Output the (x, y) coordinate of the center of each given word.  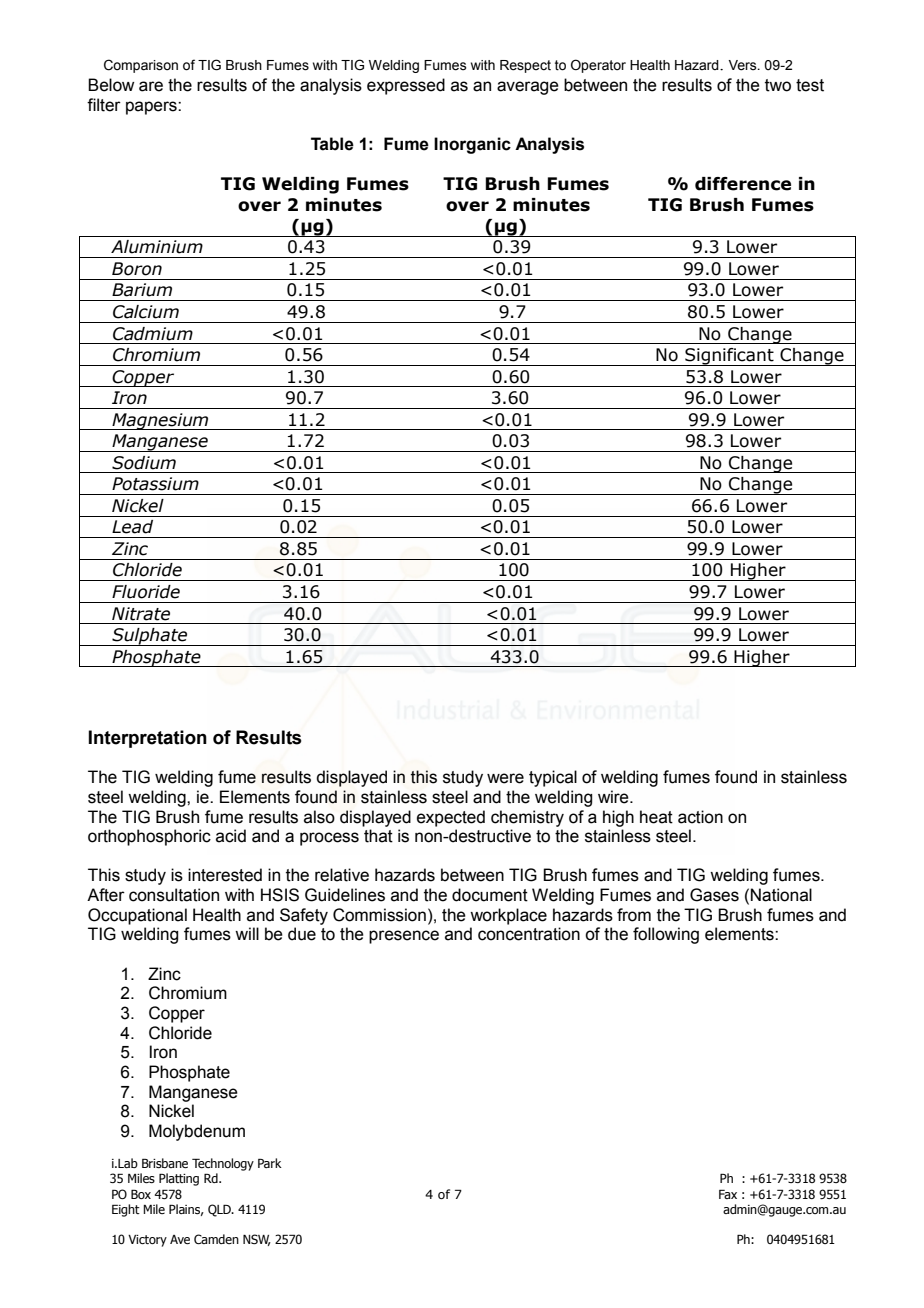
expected (451, 818)
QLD (220, 1210)
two (778, 85)
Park (270, 1163)
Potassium (155, 484)
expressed (406, 86)
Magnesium (160, 421)
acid (231, 836)
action (700, 817)
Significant (729, 357)
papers (152, 108)
